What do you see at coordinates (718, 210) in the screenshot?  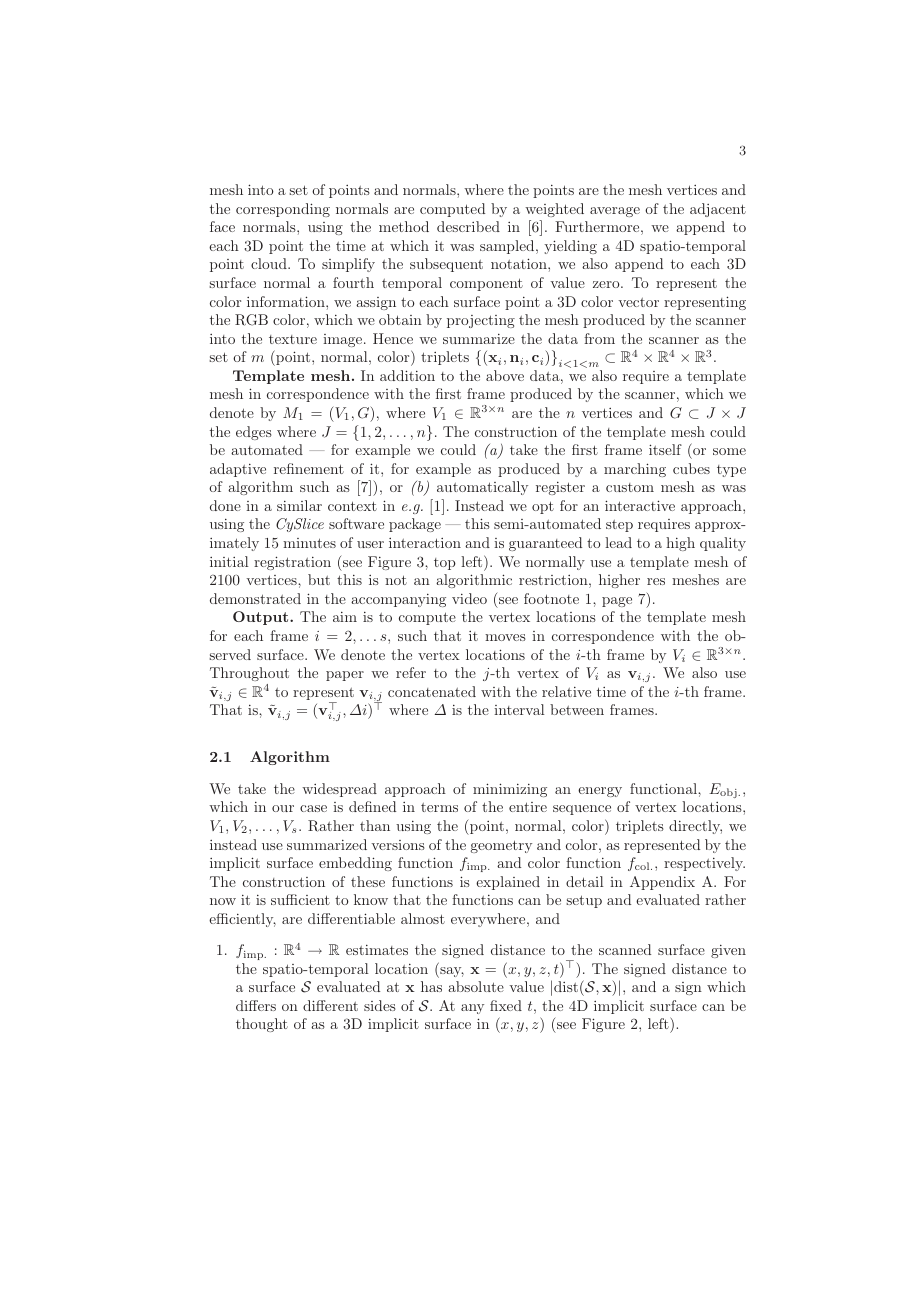 I see `adjacent` at bounding box center [718, 210].
